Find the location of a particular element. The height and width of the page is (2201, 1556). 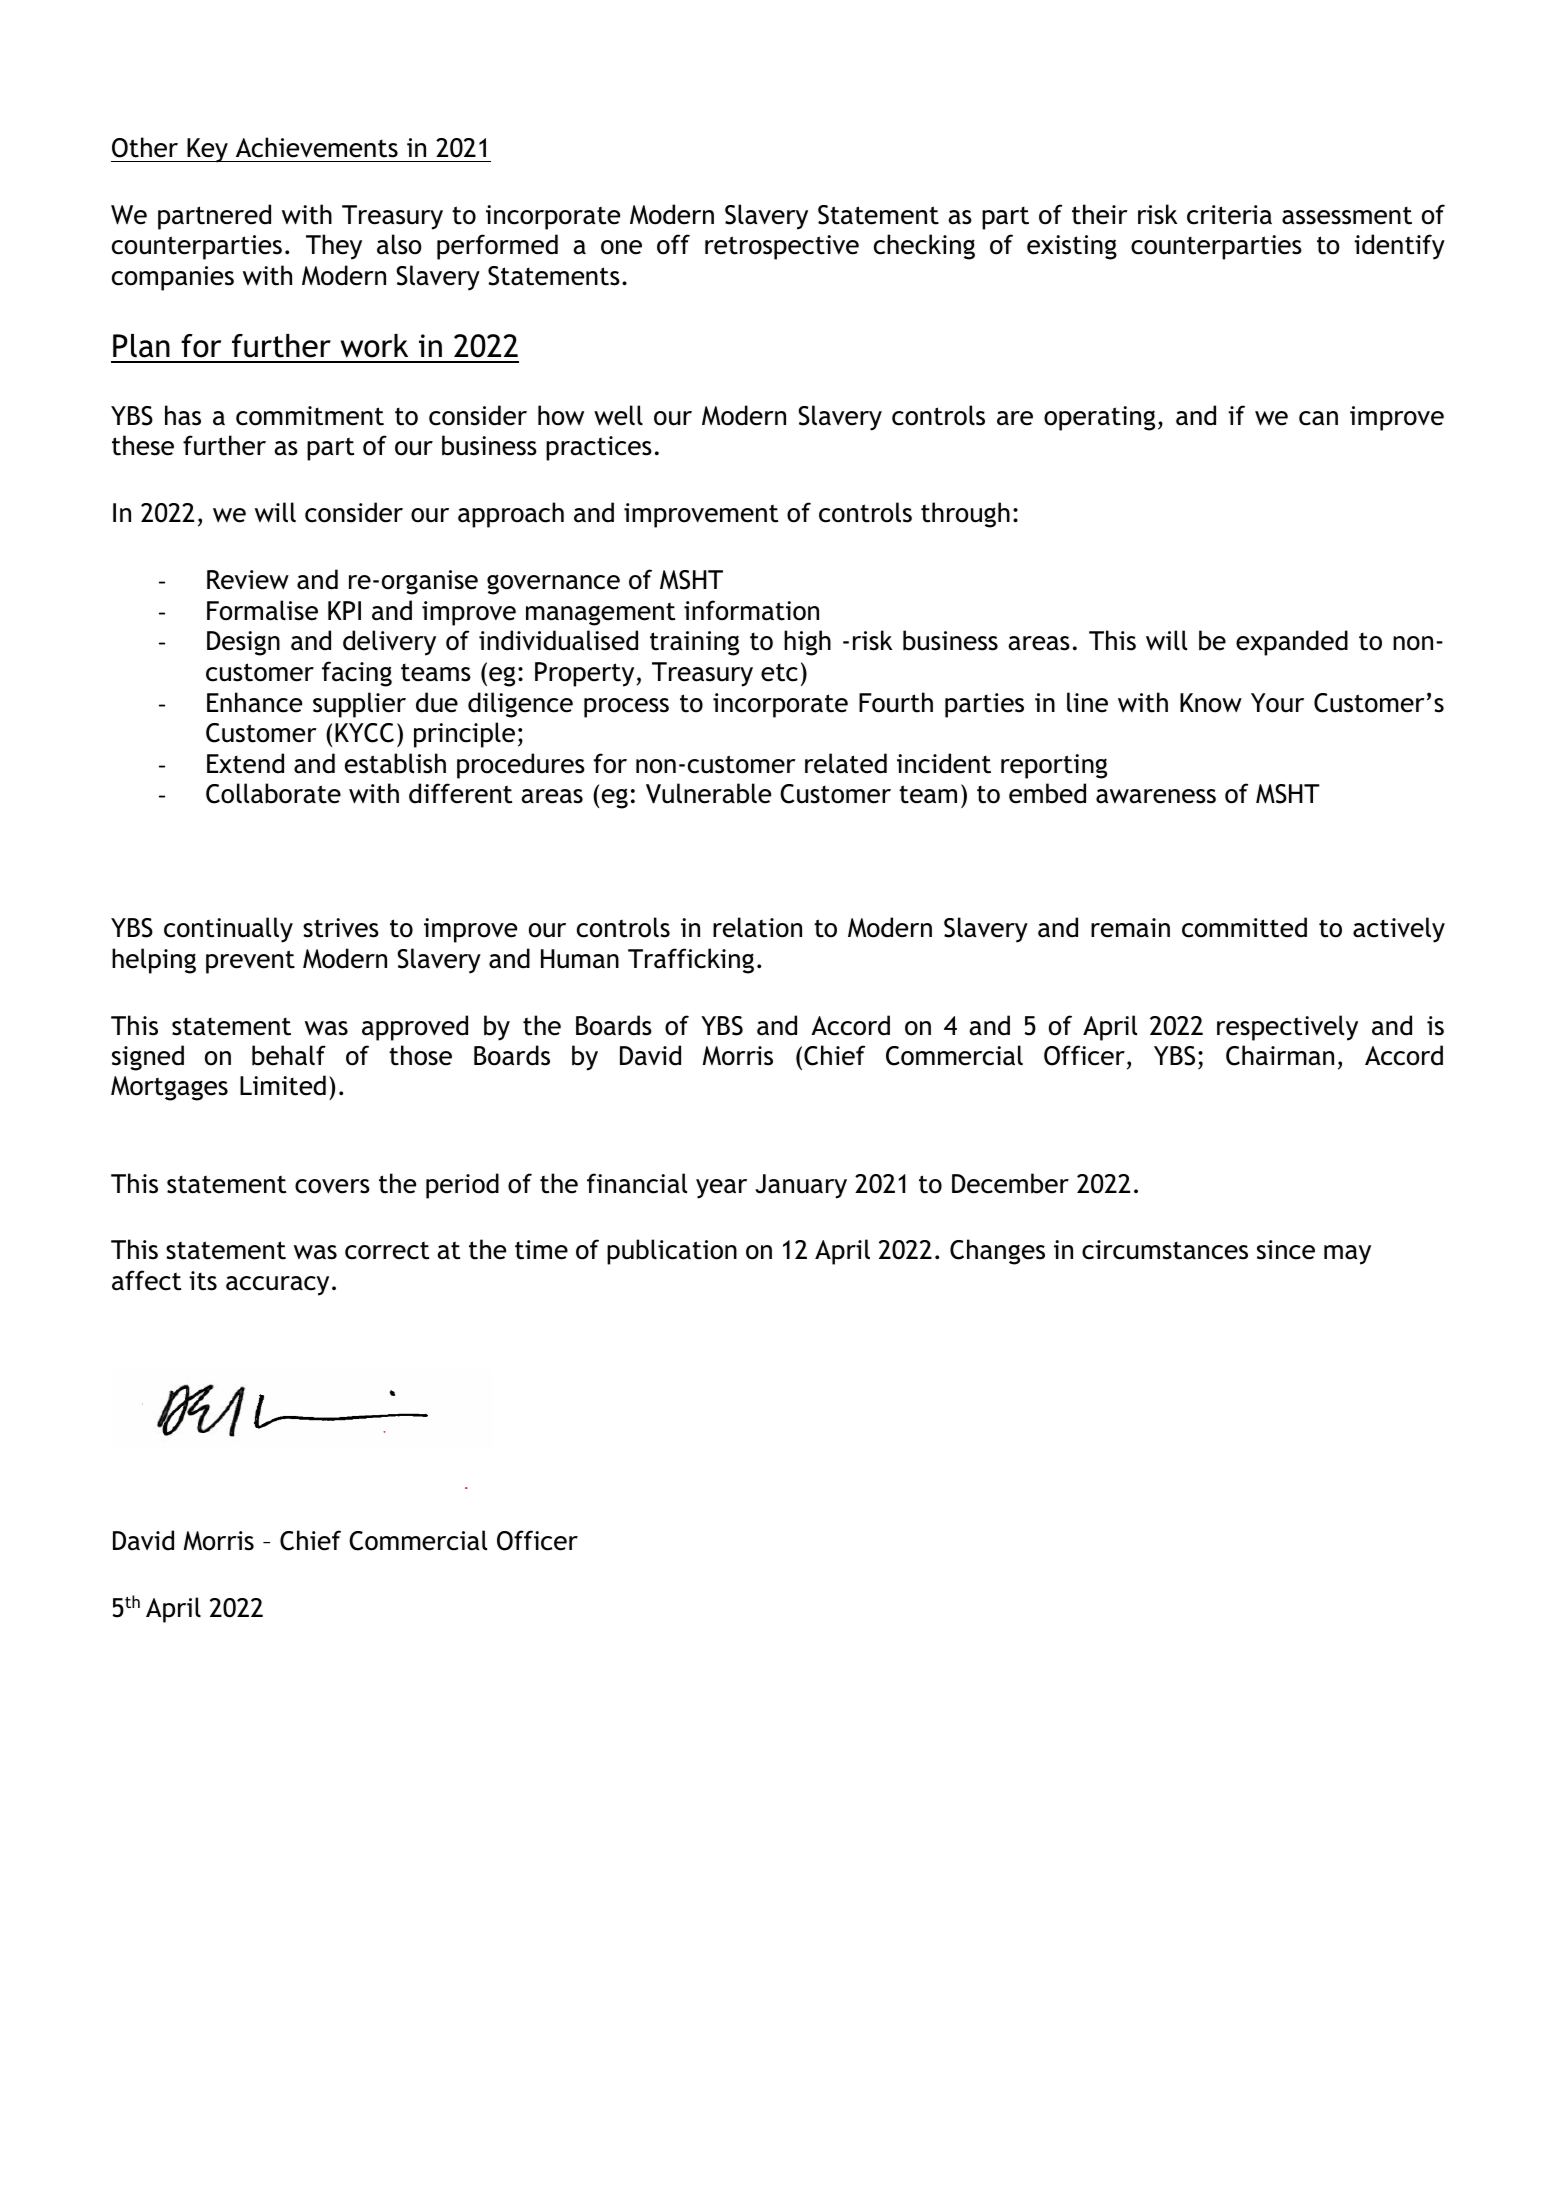

Enhance is located at coordinates (254, 702).
